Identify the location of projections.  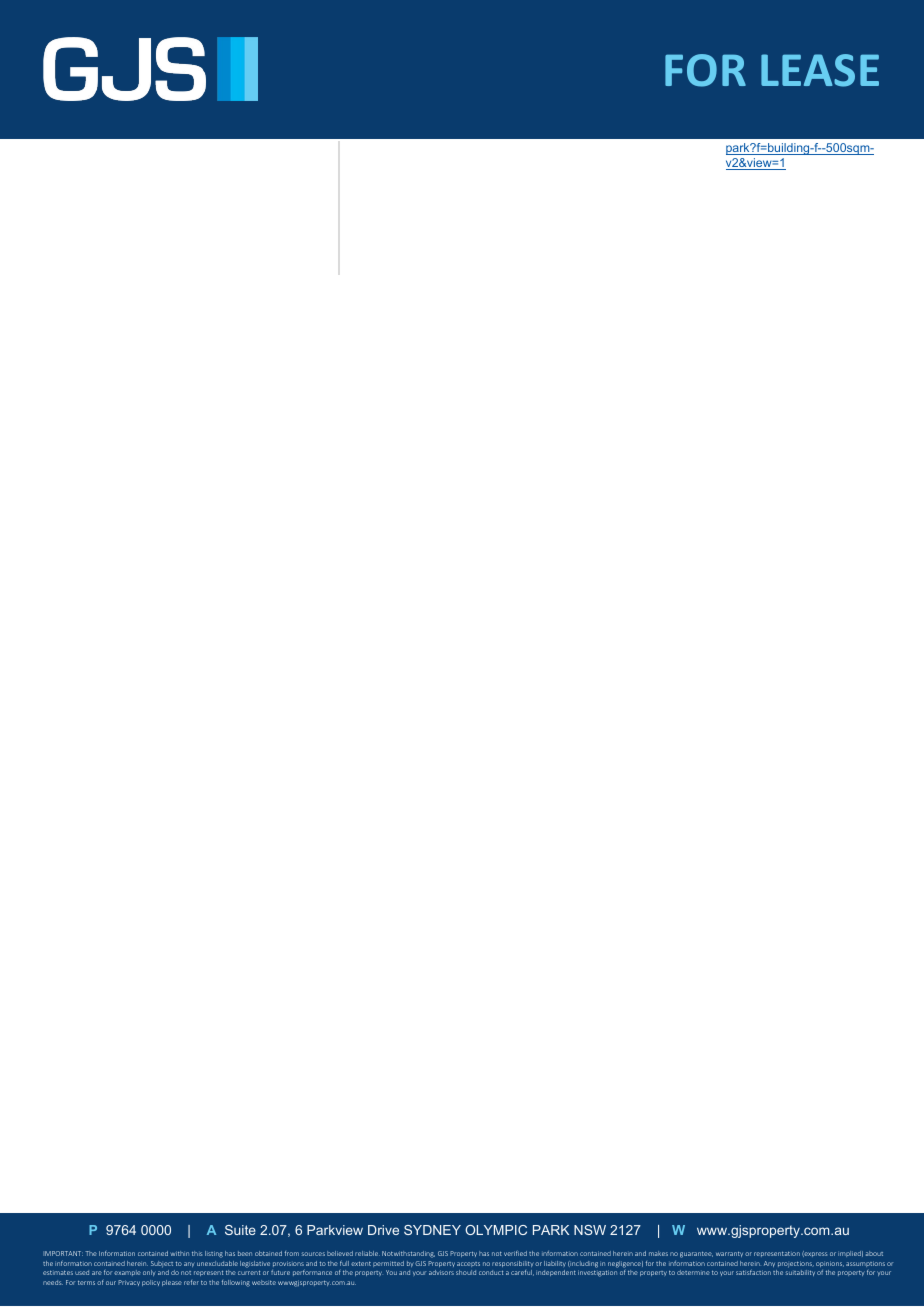
(796, 1264).
